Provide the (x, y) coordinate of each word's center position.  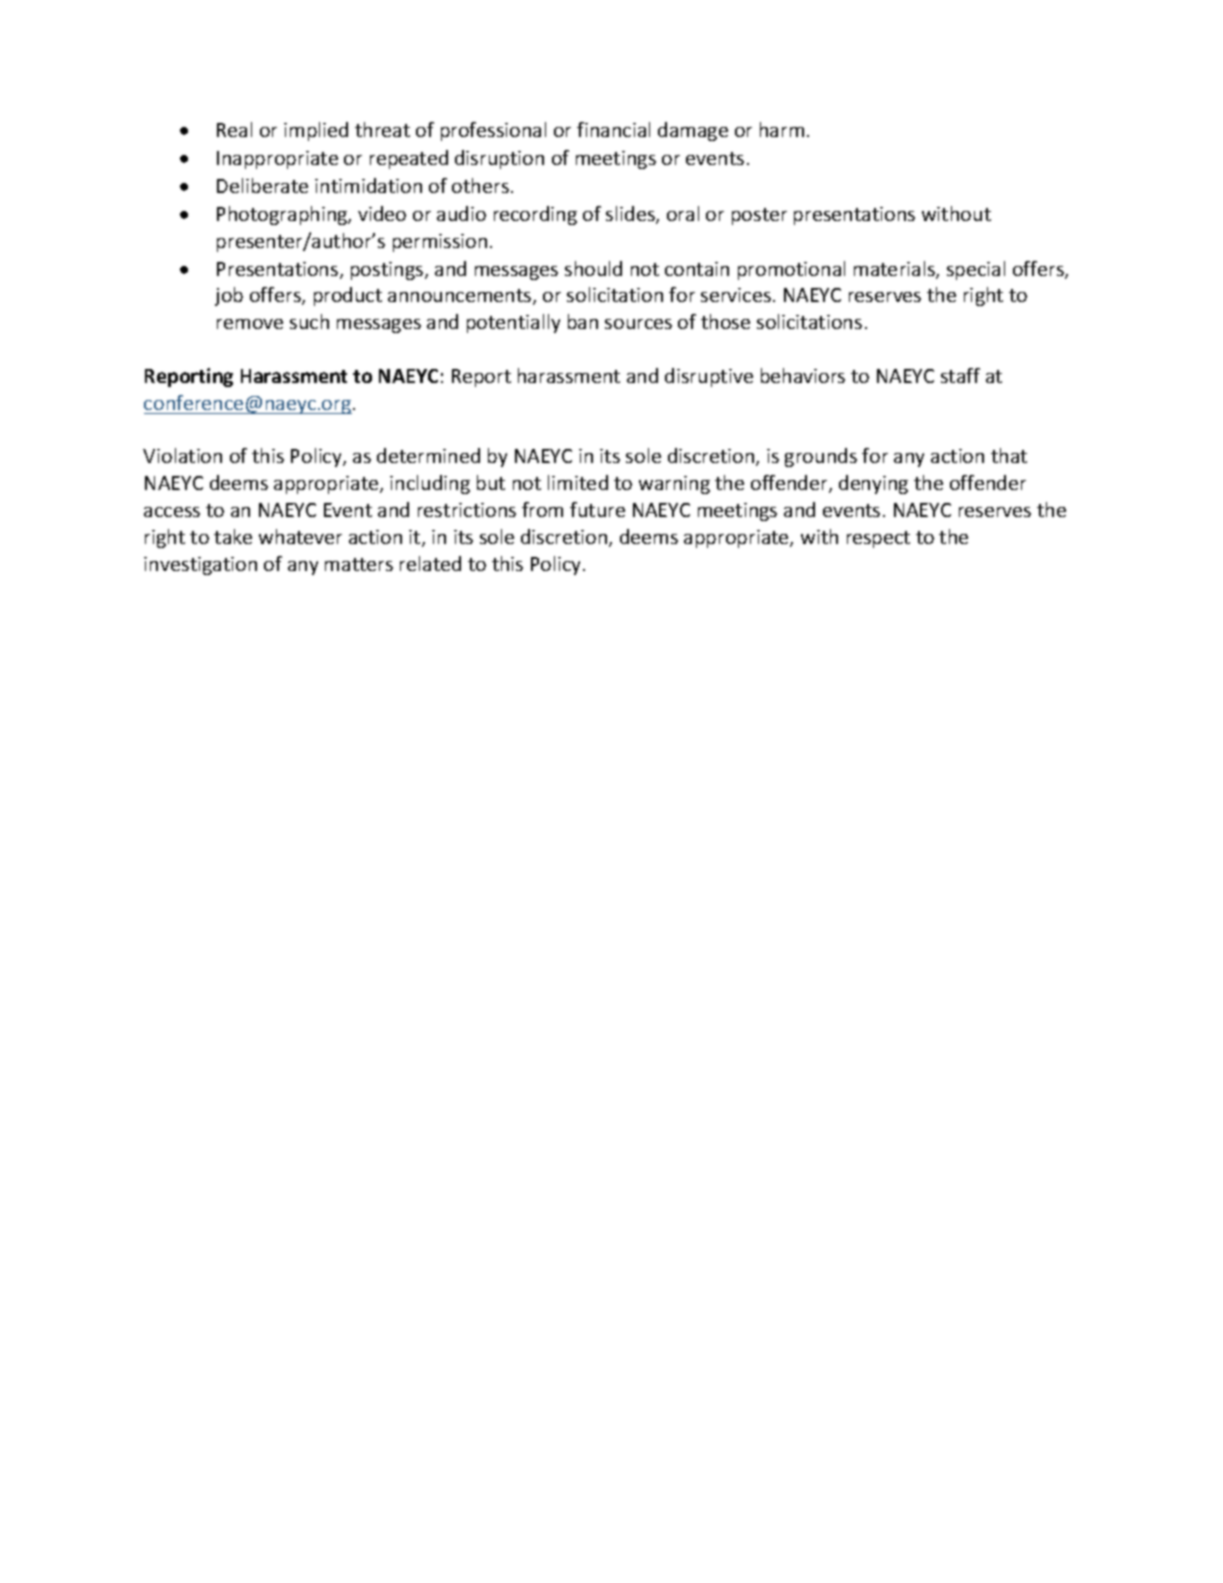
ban (583, 321)
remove (250, 324)
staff (960, 375)
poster (759, 216)
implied (316, 131)
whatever (300, 536)
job (229, 296)
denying (873, 484)
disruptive (709, 377)
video (382, 213)
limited (578, 482)
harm (782, 129)
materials (895, 270)
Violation (182, 455)
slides (631, 215)
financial (613, 129)
